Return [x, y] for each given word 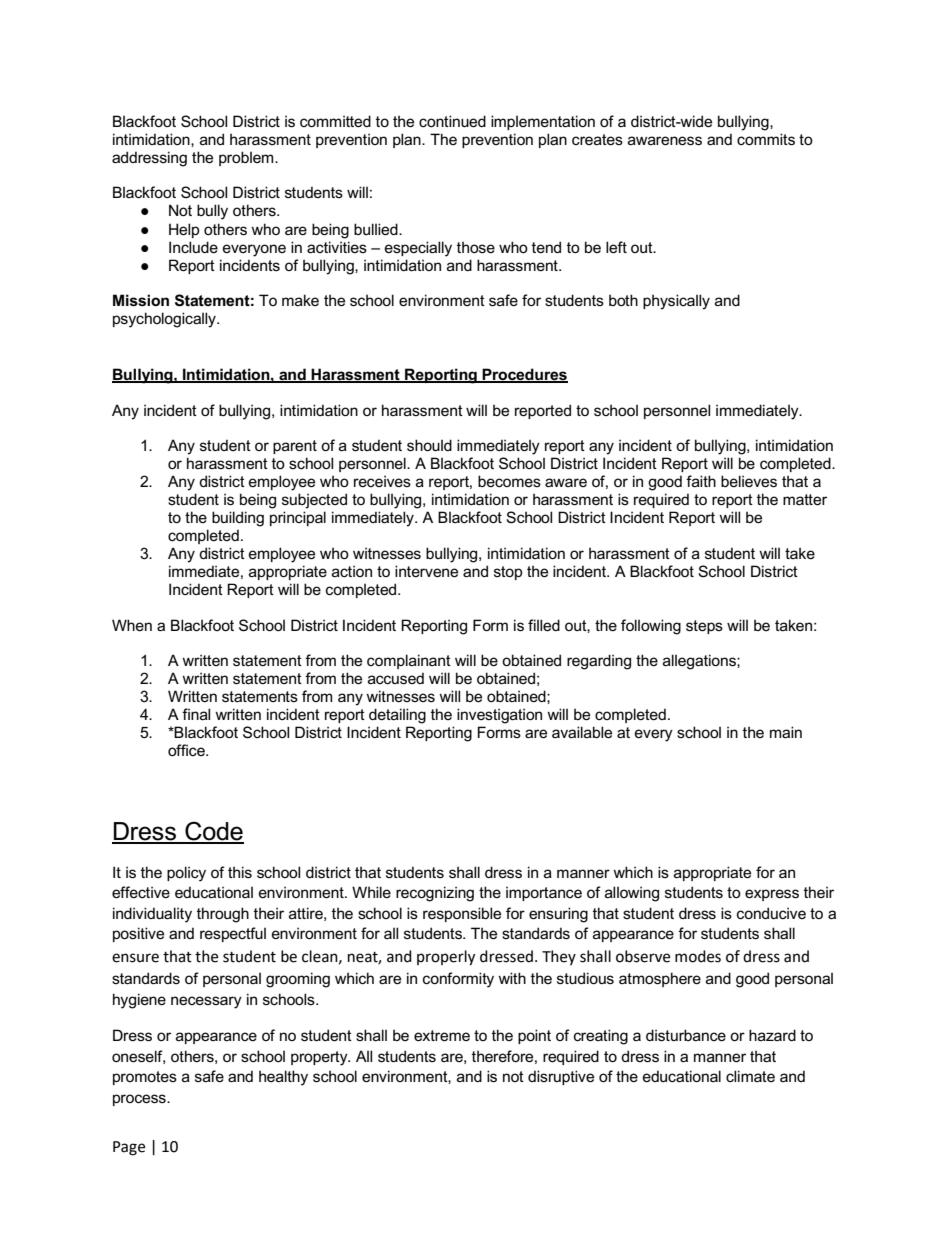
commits [766, 139]
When [132, 625]
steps [704, 627]
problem [247, 158]
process [140, 1100]
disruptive [561, 1077]
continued [452, 121]
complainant [409, 661]
